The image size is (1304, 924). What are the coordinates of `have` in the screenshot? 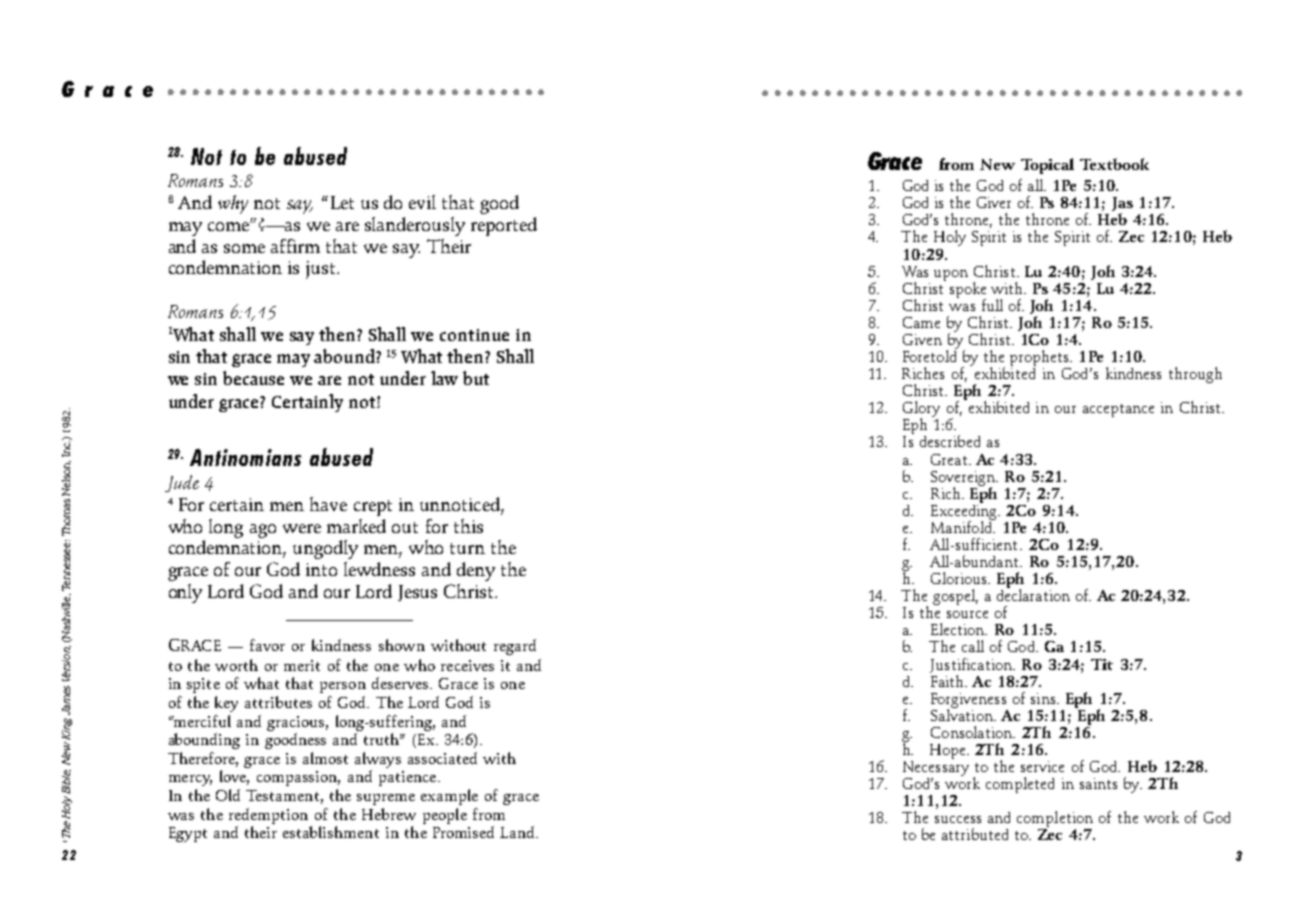 It's located at (328, 504).
